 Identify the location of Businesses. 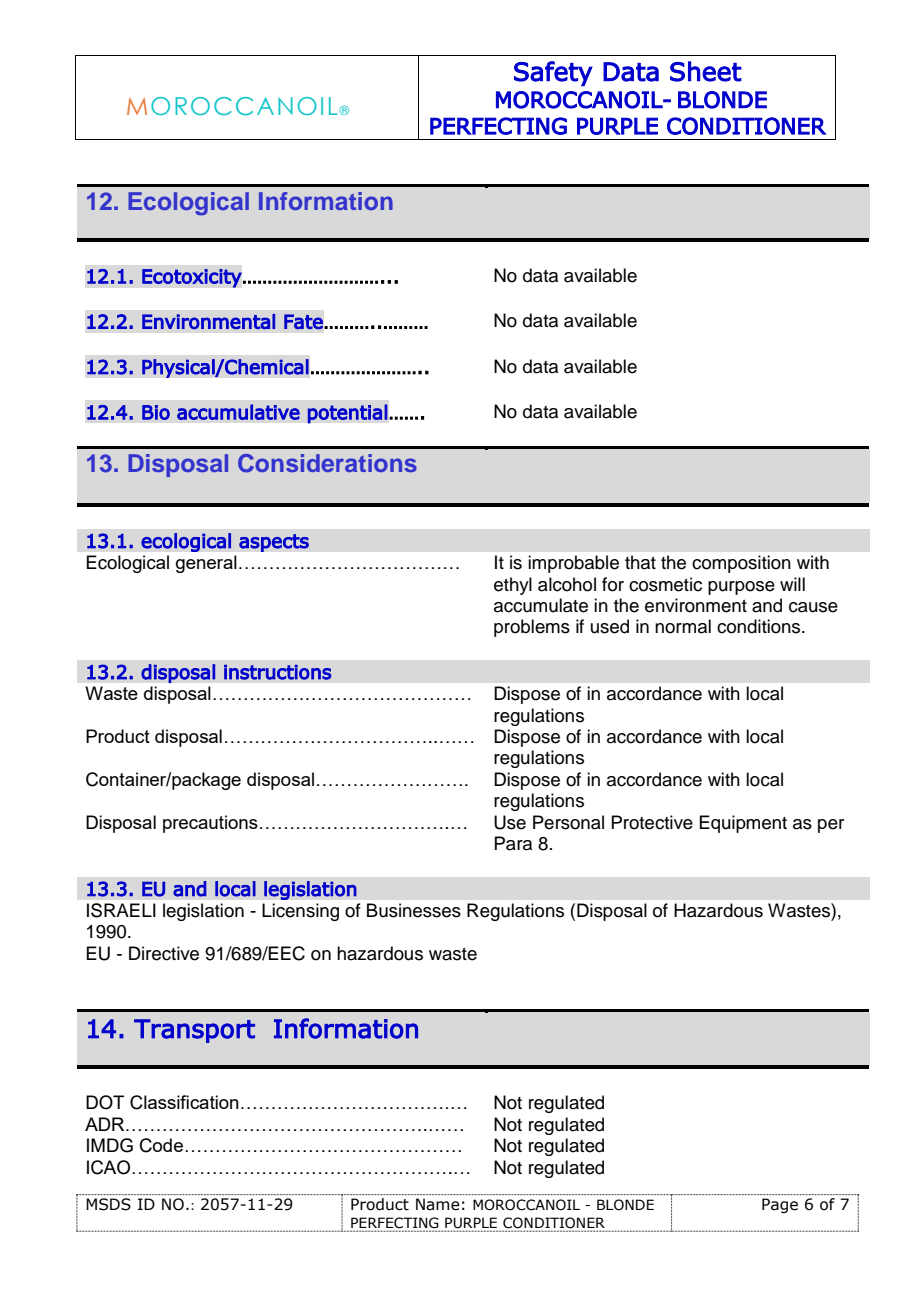
(414, 910).
